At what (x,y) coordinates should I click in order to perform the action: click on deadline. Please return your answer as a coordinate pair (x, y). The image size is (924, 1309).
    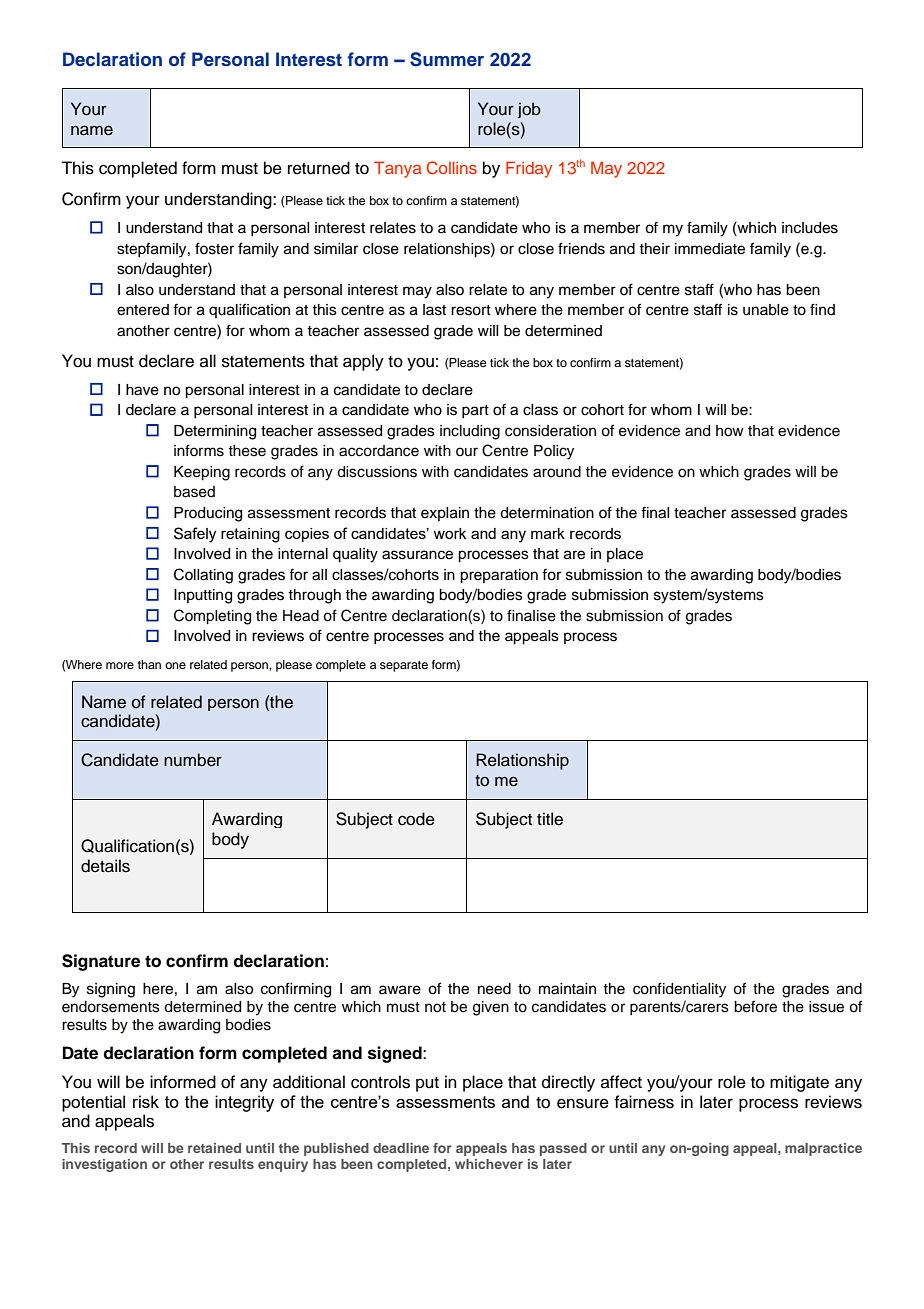
    Looking at the image, I should click on (401, 1148).
